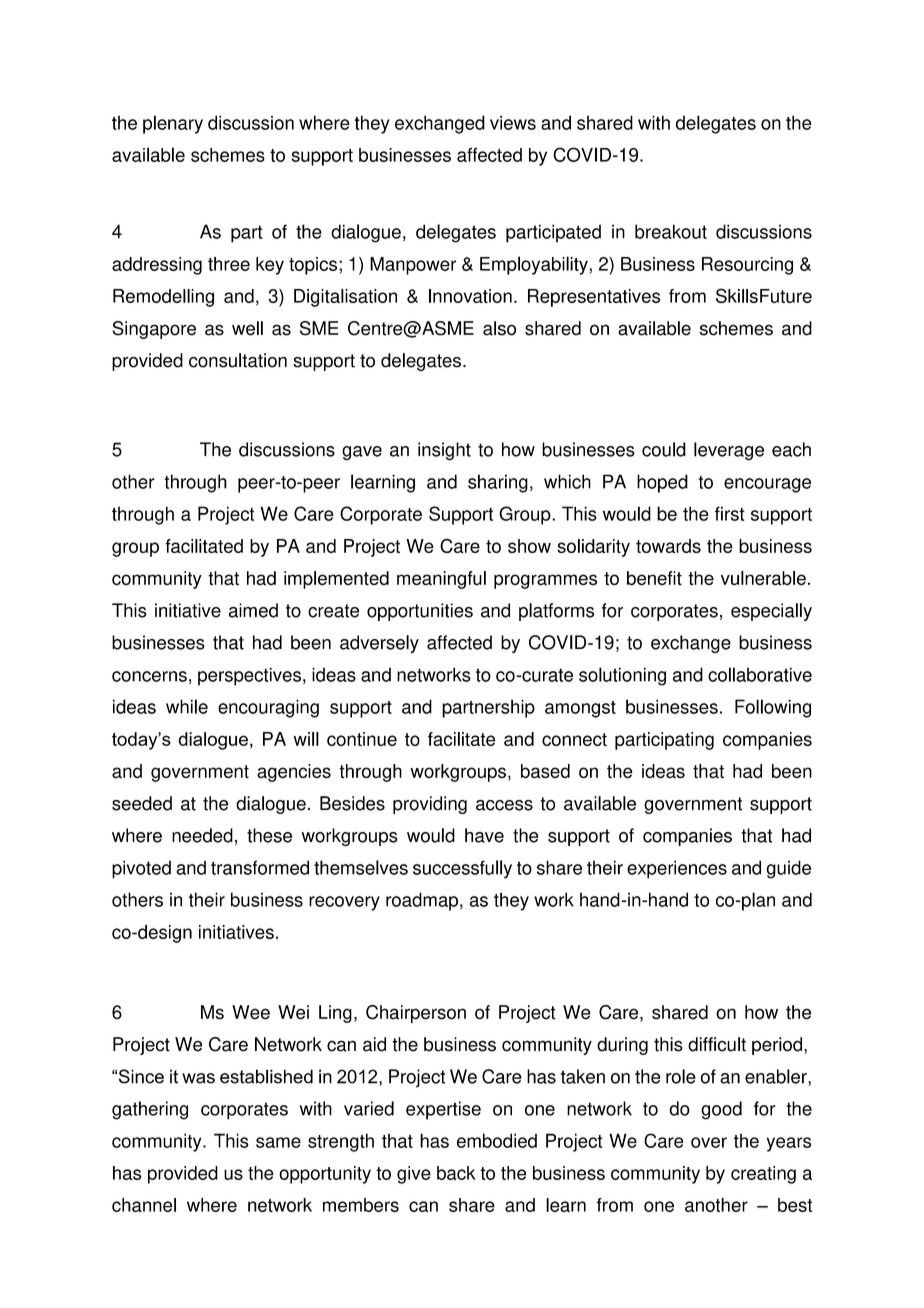  I want to click on back, so click(456, 1173).
